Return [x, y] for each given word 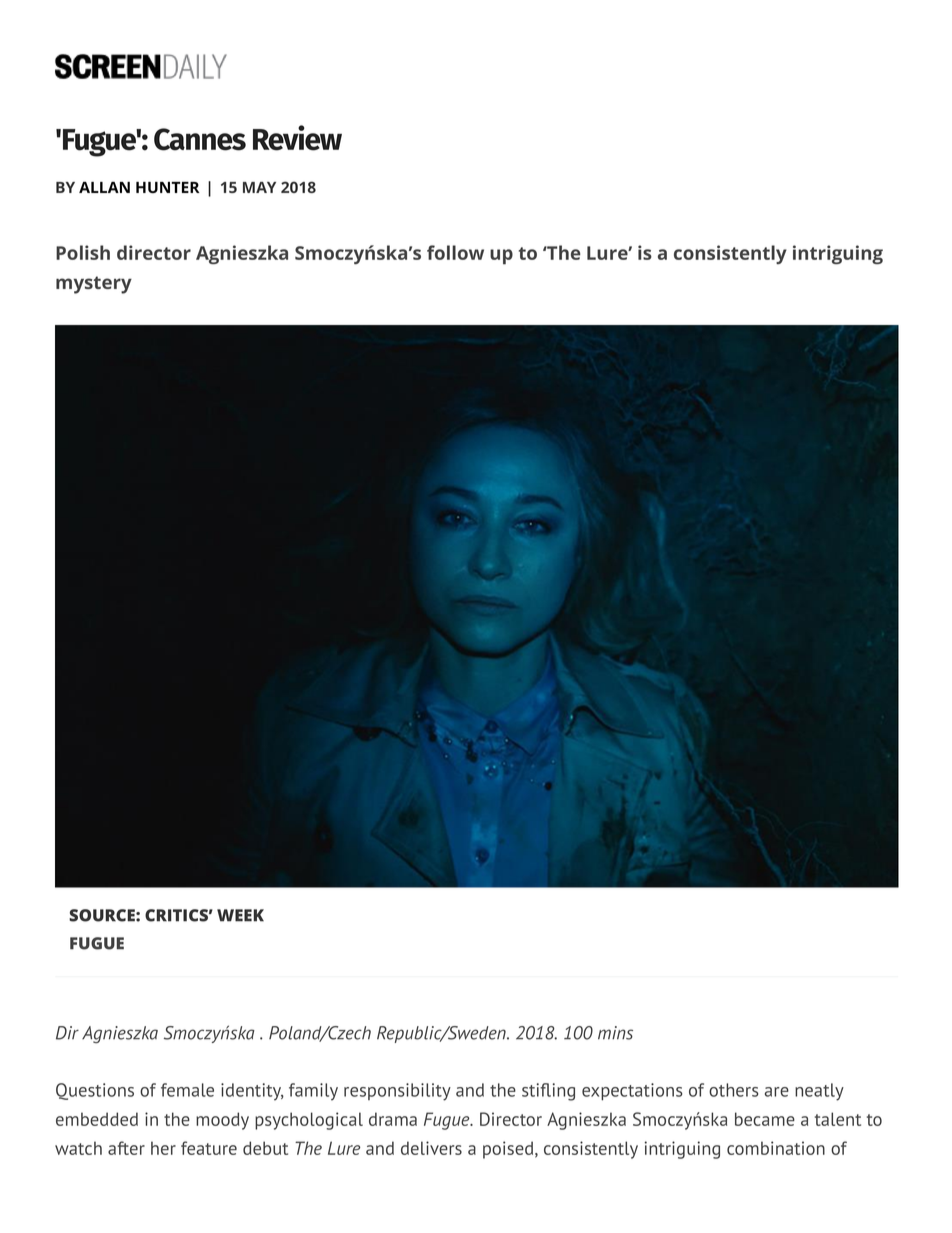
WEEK [240, 915]
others [734, 1090]
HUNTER [168, 187]
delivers [431, 1148]
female [187, 1090]
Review [297, 138]
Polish [83, 252]
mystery [94, 285]
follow [455, 252]
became [765, 1119]
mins [615, 1033]
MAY [259, 187]
